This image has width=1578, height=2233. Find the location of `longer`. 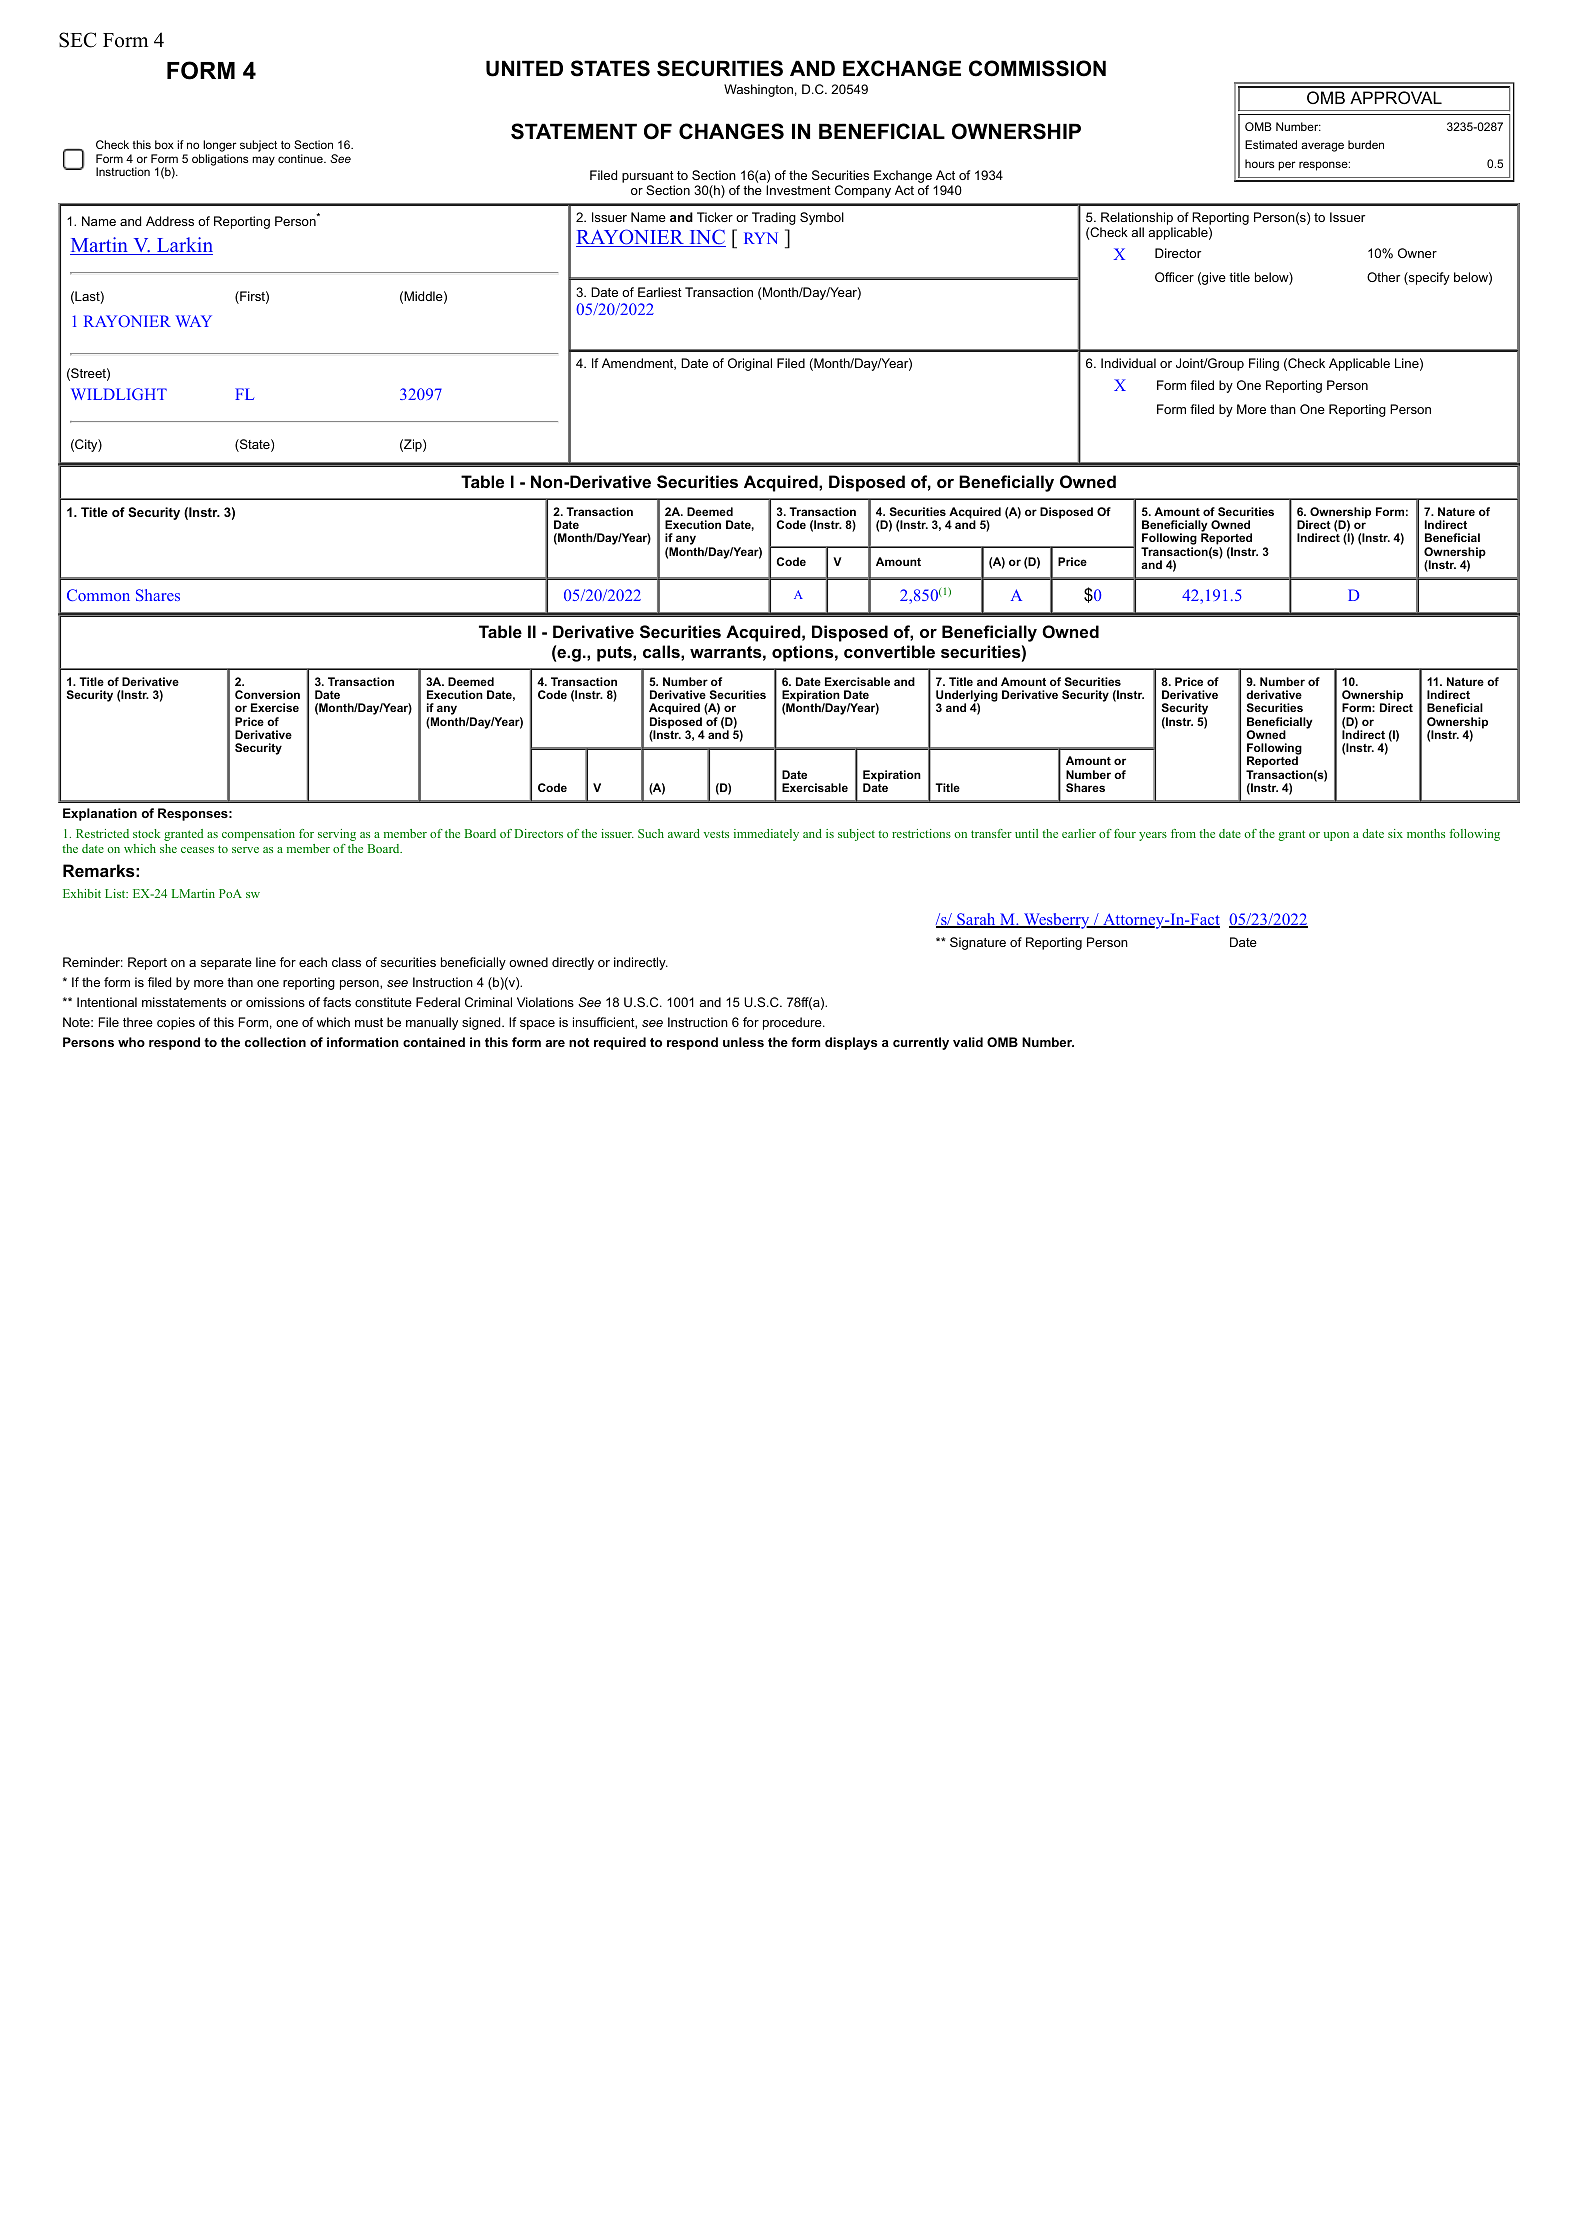

longer is located at coordinates (220, 147).
